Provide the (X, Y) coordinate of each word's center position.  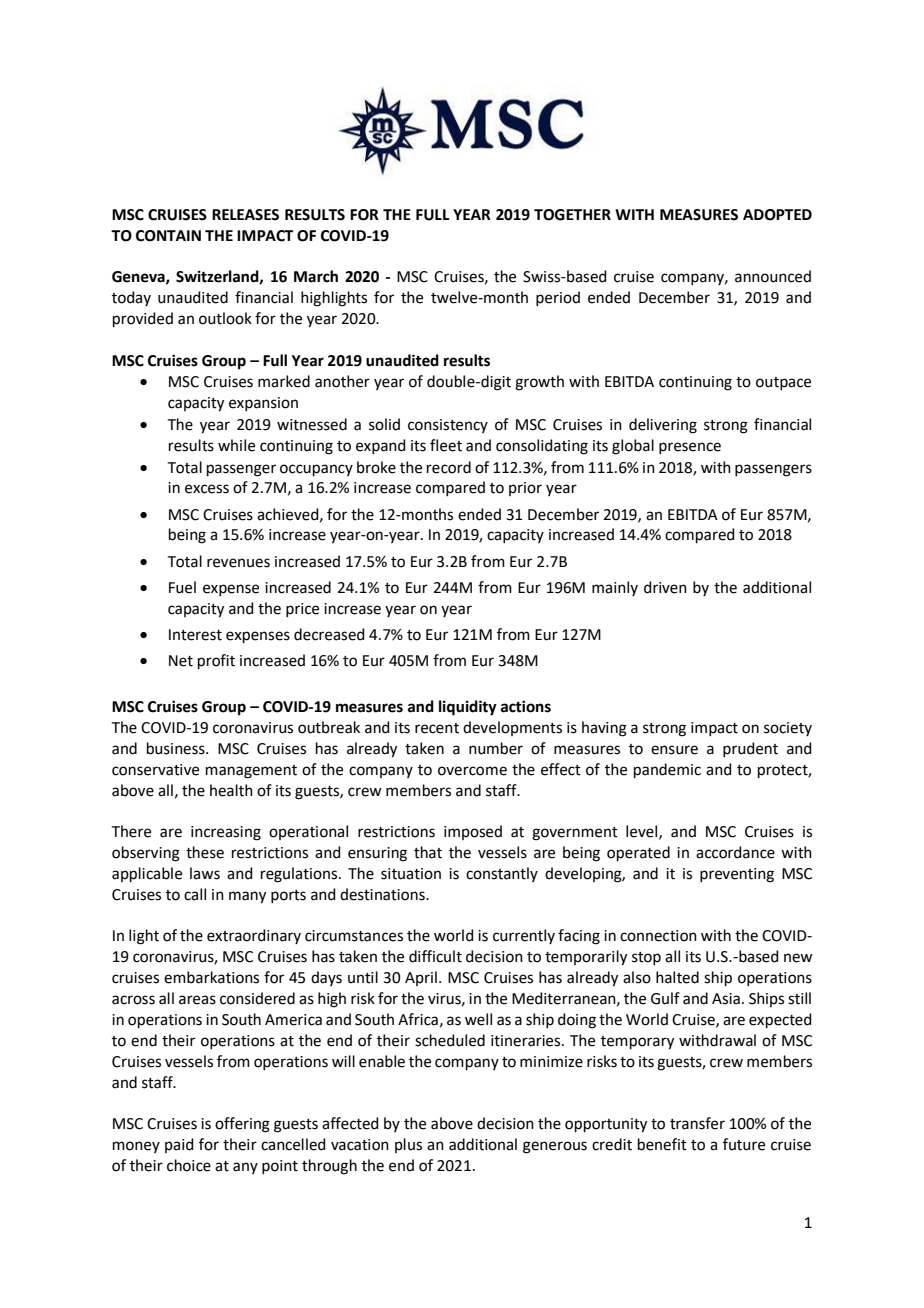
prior (525, 489)
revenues (238, 563)
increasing (226, 833)
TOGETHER (572, 215)
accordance (735, 852)
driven (665, 587)
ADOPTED (777, 215)
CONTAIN (168, 236)
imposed (473, 832)
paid (179, 1145)
